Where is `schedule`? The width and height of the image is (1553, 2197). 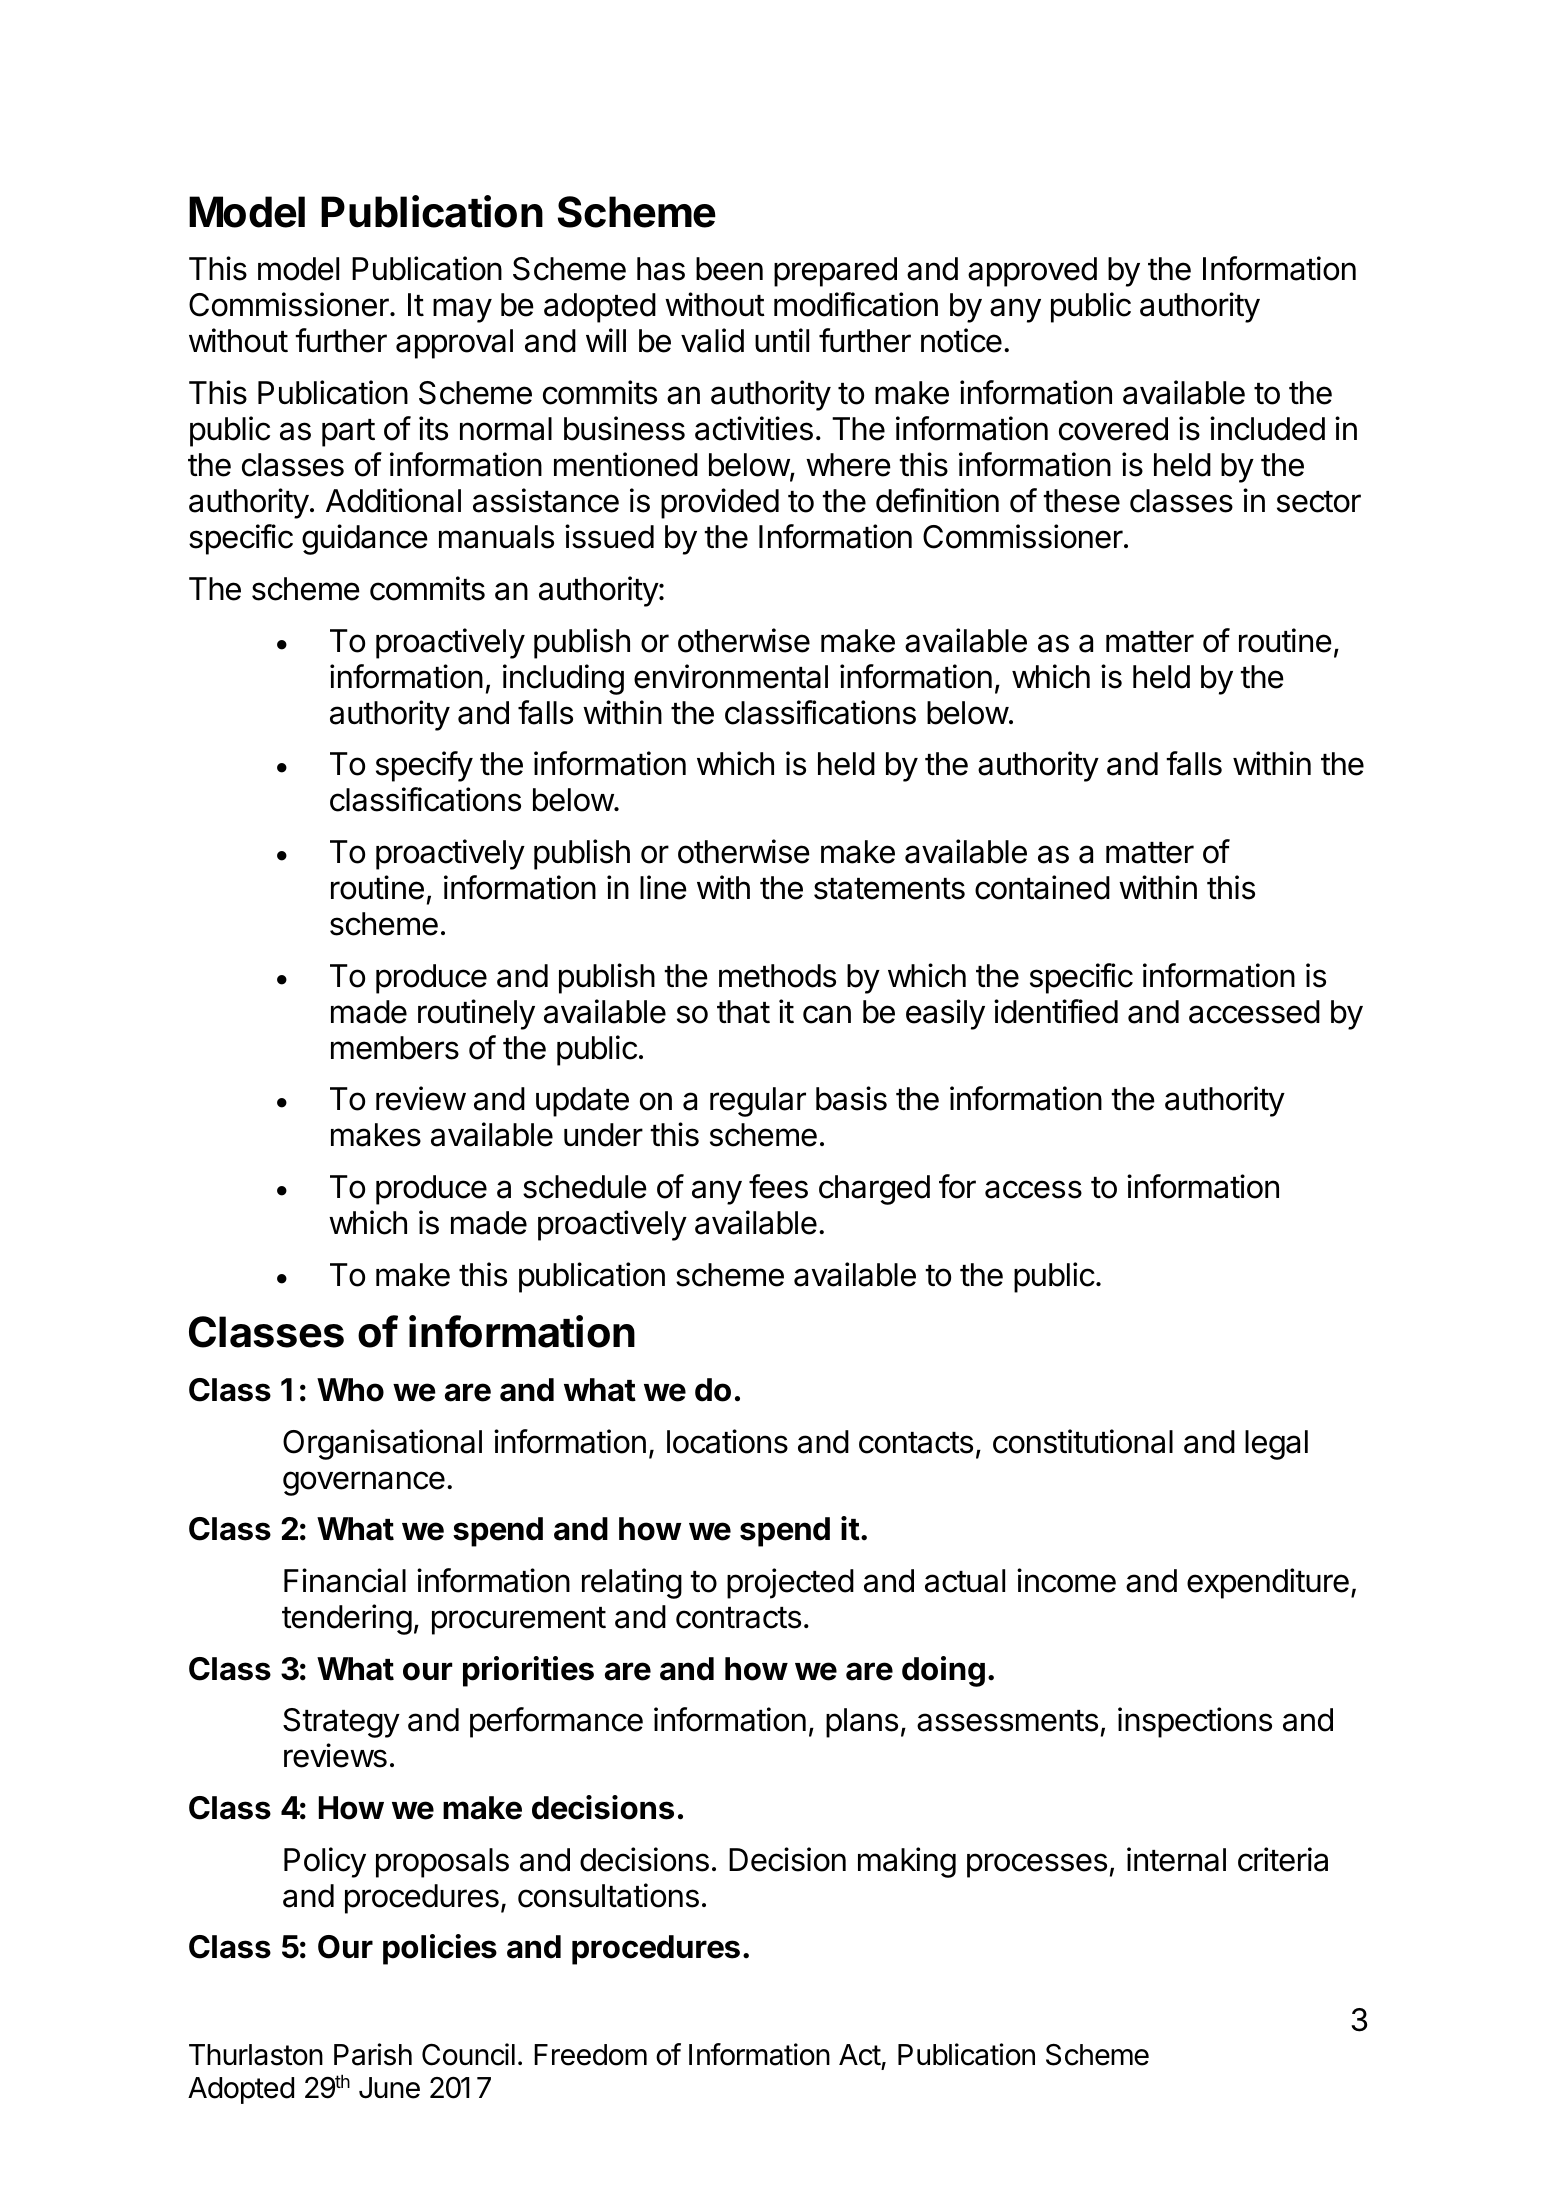 schedule is located at coordinates (585, 1187).
